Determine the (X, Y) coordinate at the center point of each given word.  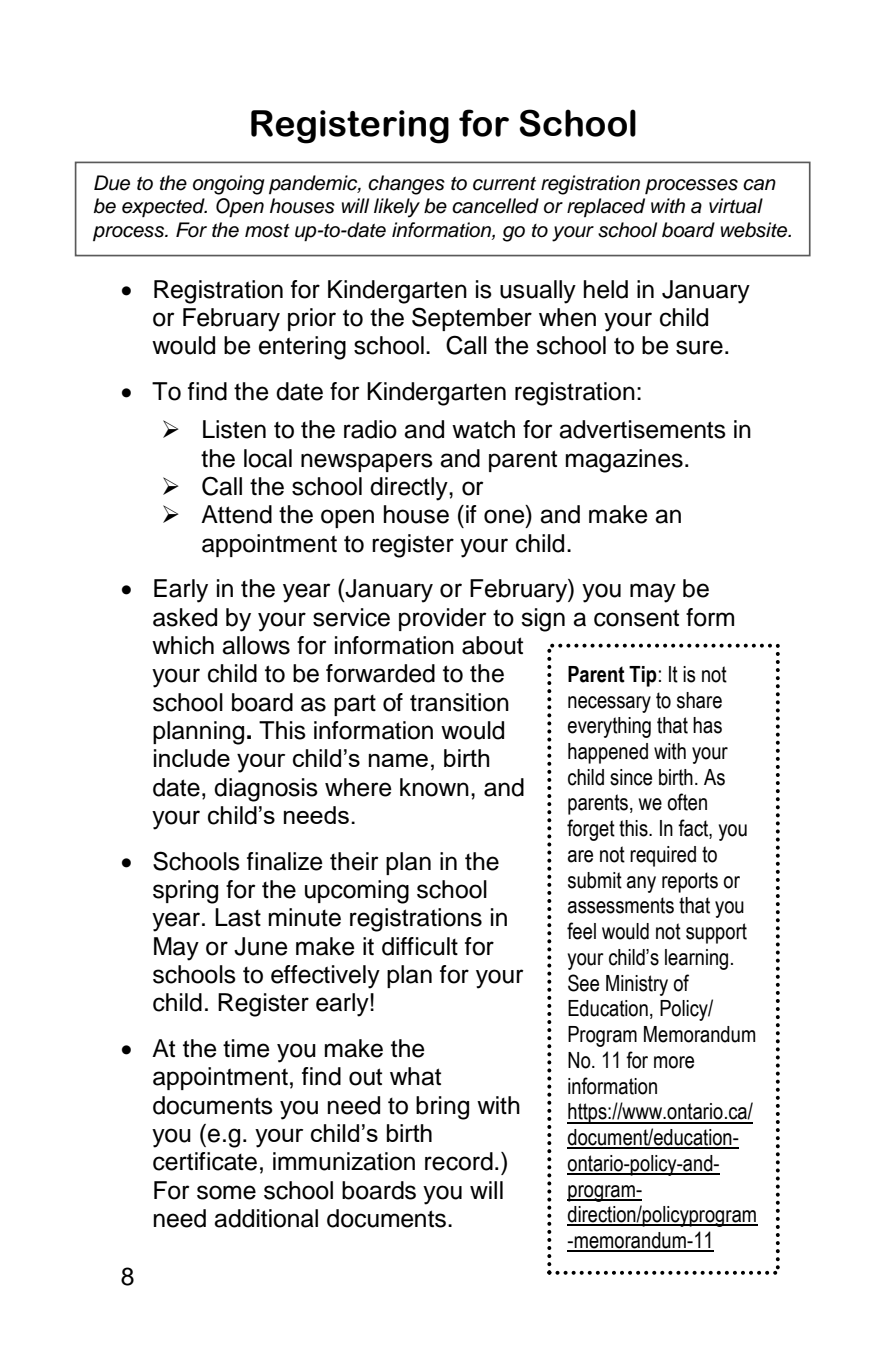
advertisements (642, 429)
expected (164, 207)
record (459, 1161)
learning (696, 959)
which (183, 645)
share (699, 700)
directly (410, 489)
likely (397, 208)
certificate (205, 1161)
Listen (234, 429)
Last (238, 917)
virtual (736, 206)
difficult (420, 946)
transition (459, 702)
